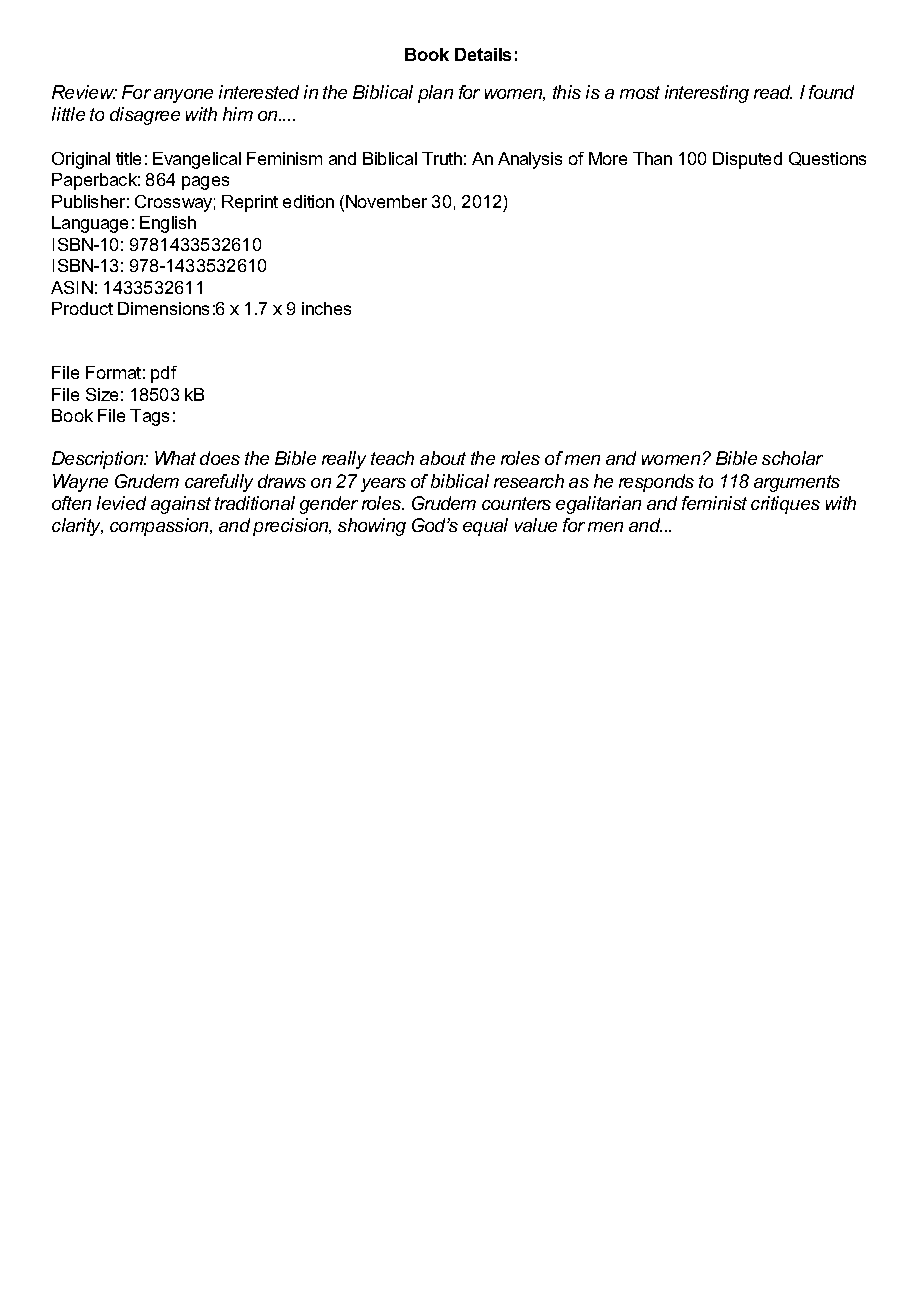 This screenshot has width=924, height=1308. I want to click on feminist, so click(714, 503).
